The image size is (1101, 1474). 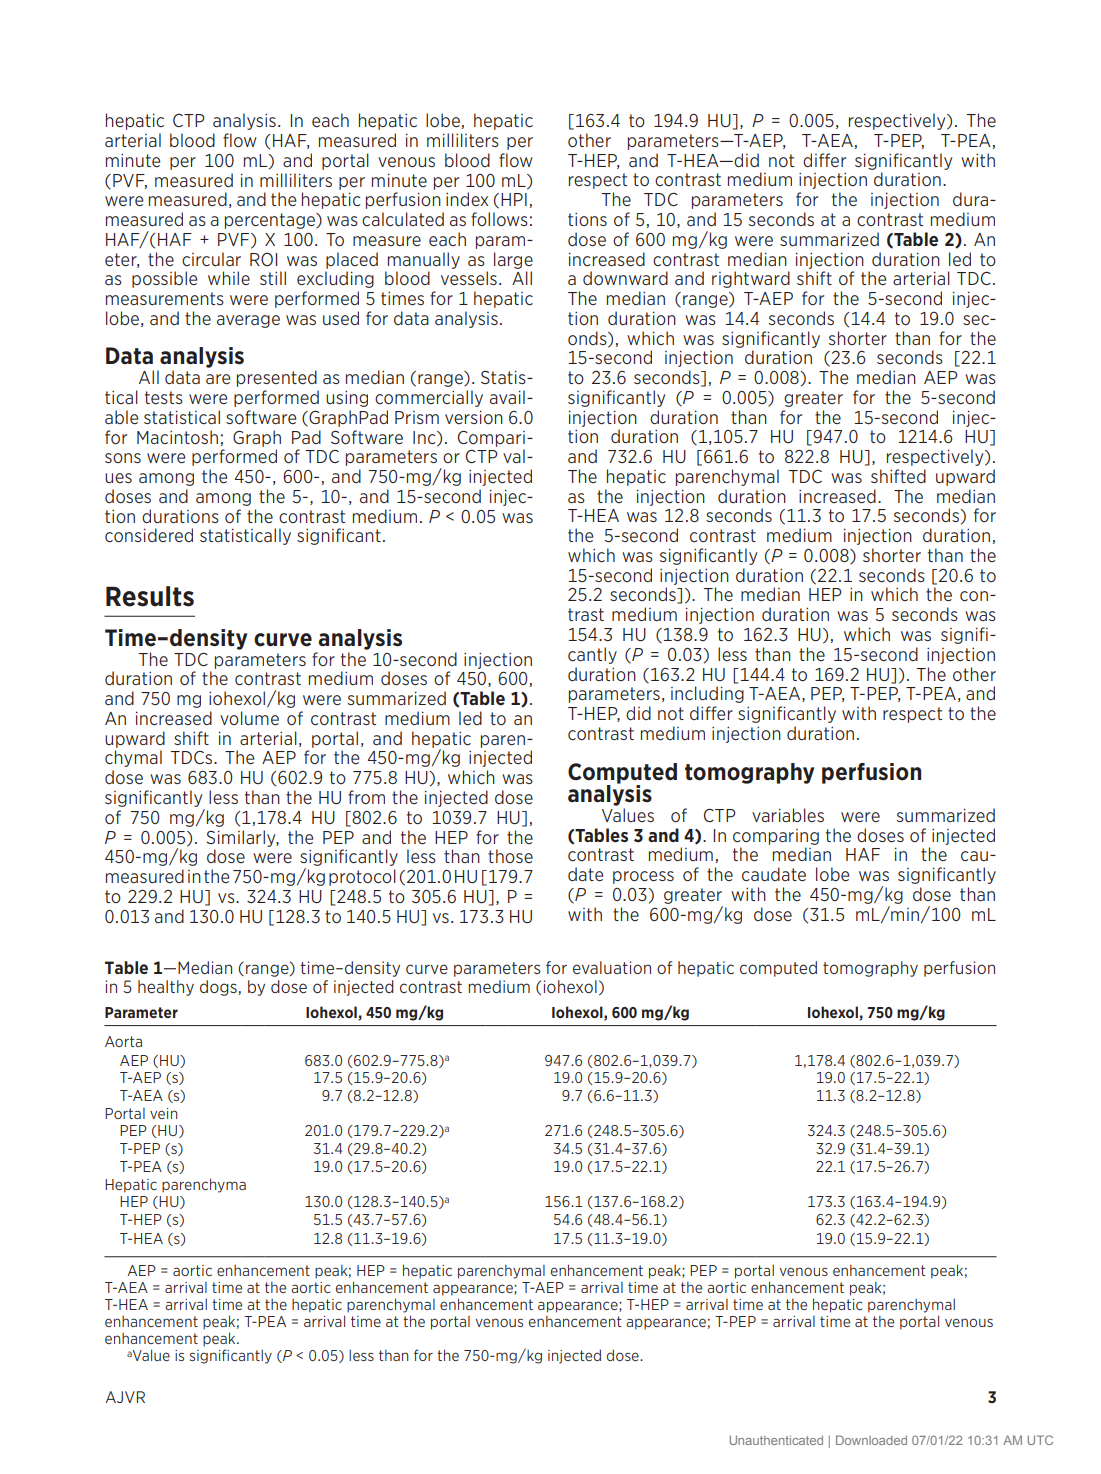 I want to click on Downloaded, so click(x=871, y=1440).
